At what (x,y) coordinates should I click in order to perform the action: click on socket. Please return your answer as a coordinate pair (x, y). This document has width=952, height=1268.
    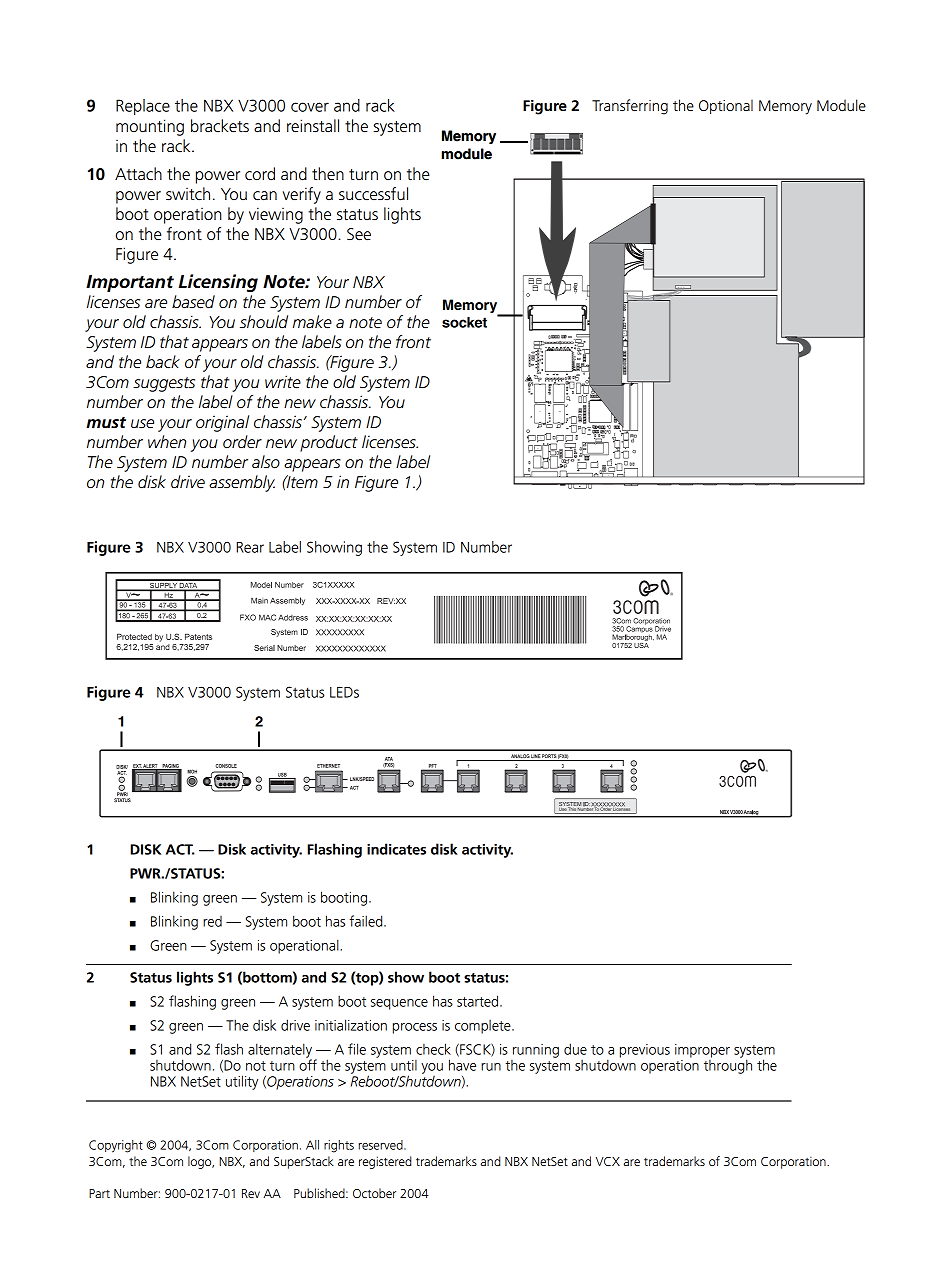
    Looking at the image, I should click on (464, 322).
